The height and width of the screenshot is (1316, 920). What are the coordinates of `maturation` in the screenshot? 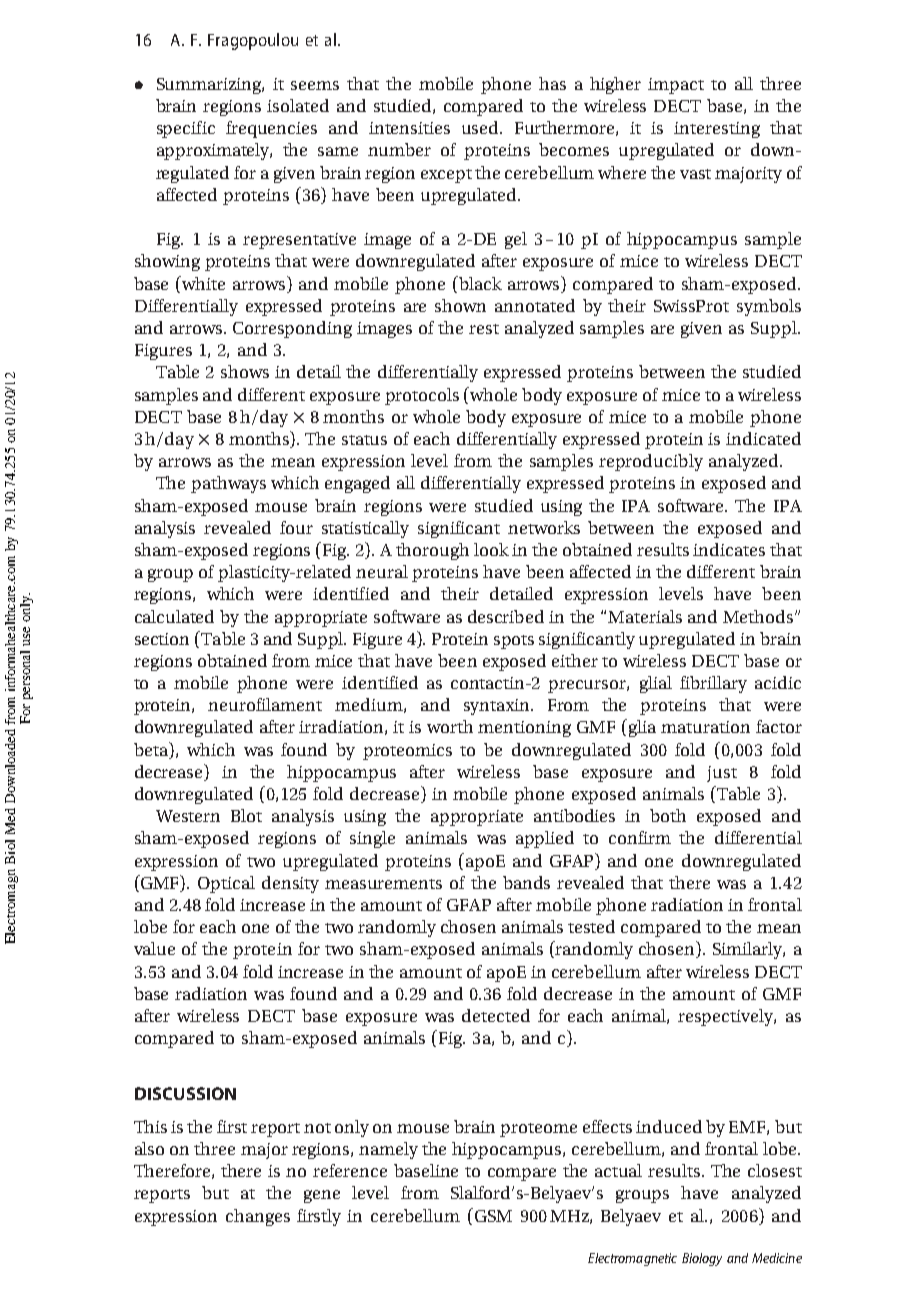 It's located at (705, 727).
